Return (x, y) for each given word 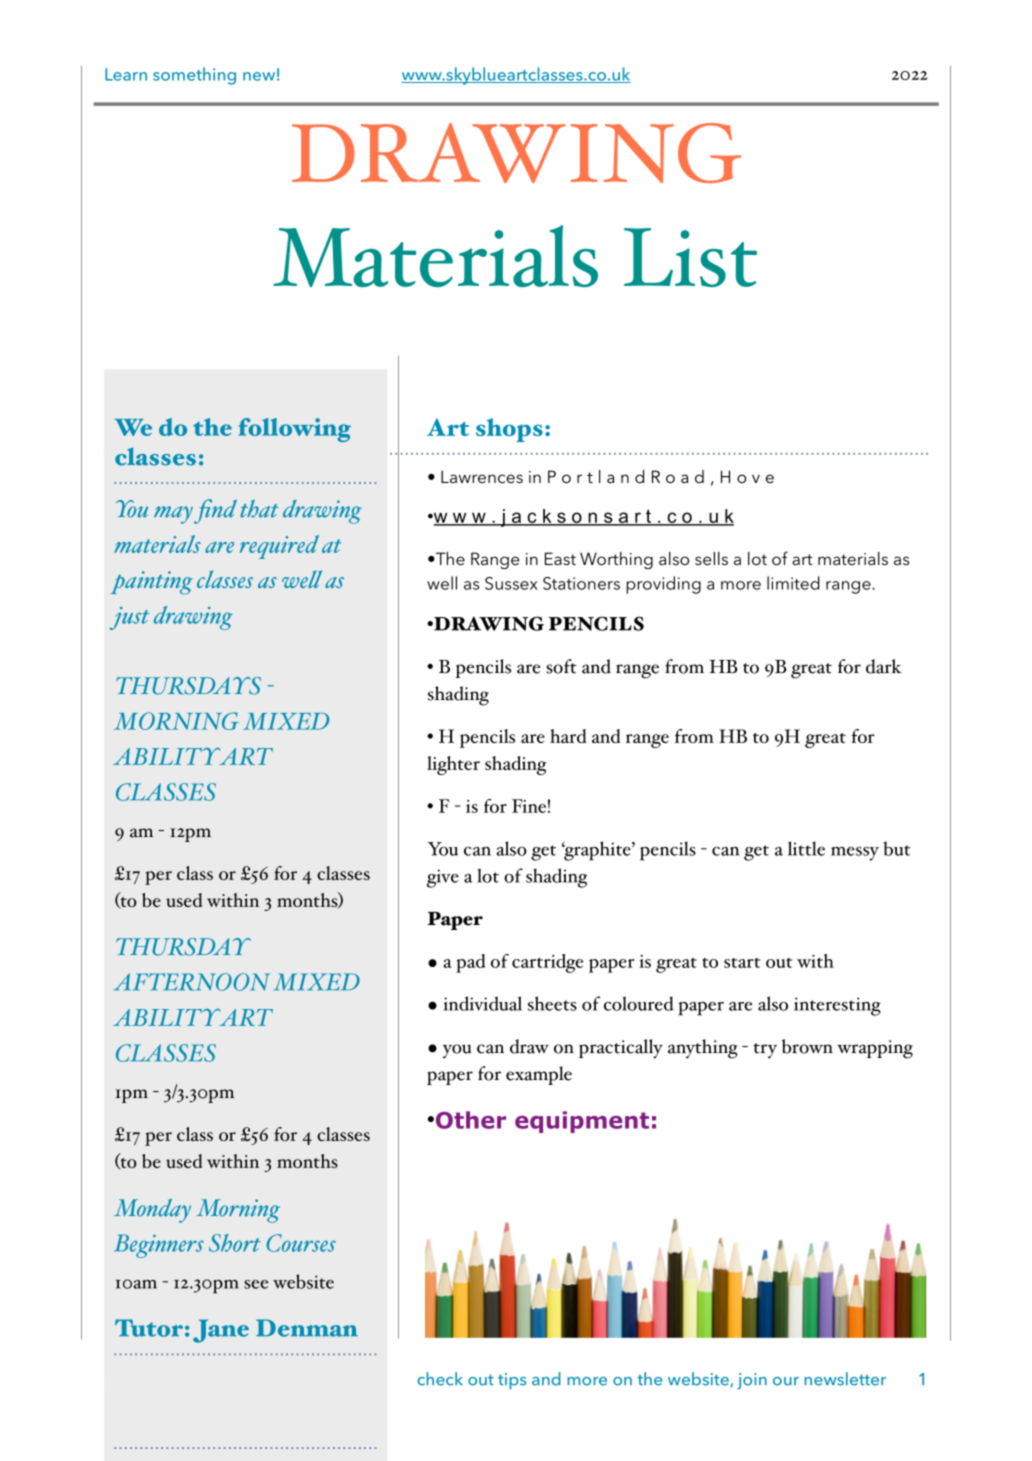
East (560, 558)
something (194, 76)
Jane (221, 1331)
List (690, 257)
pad (470, 963)
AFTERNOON (192, 982)
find (215, 511)
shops (509, 430)
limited (793, 583)
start (742, 963)
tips (512, 1381)
